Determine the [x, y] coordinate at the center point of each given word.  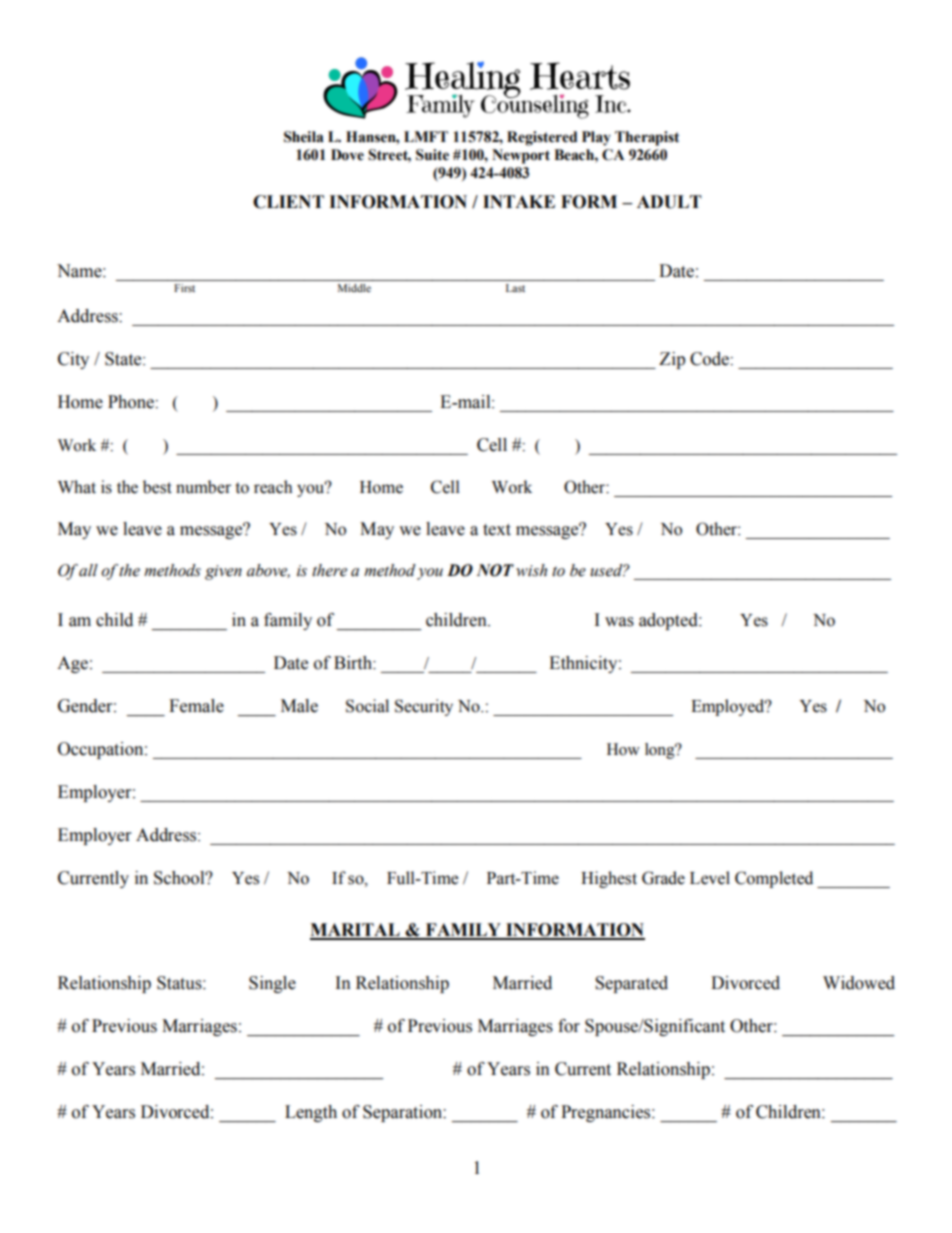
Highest [609, 879]
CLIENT [288, 202]
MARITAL [356, 931]
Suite [432, 155]
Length [311, 1113]
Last [515, 288]
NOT [495, 570]
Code [710, 359]
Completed [774, 879]
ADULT [669, 202]
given [223, 572]
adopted [669, 621]
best [157, 487]
